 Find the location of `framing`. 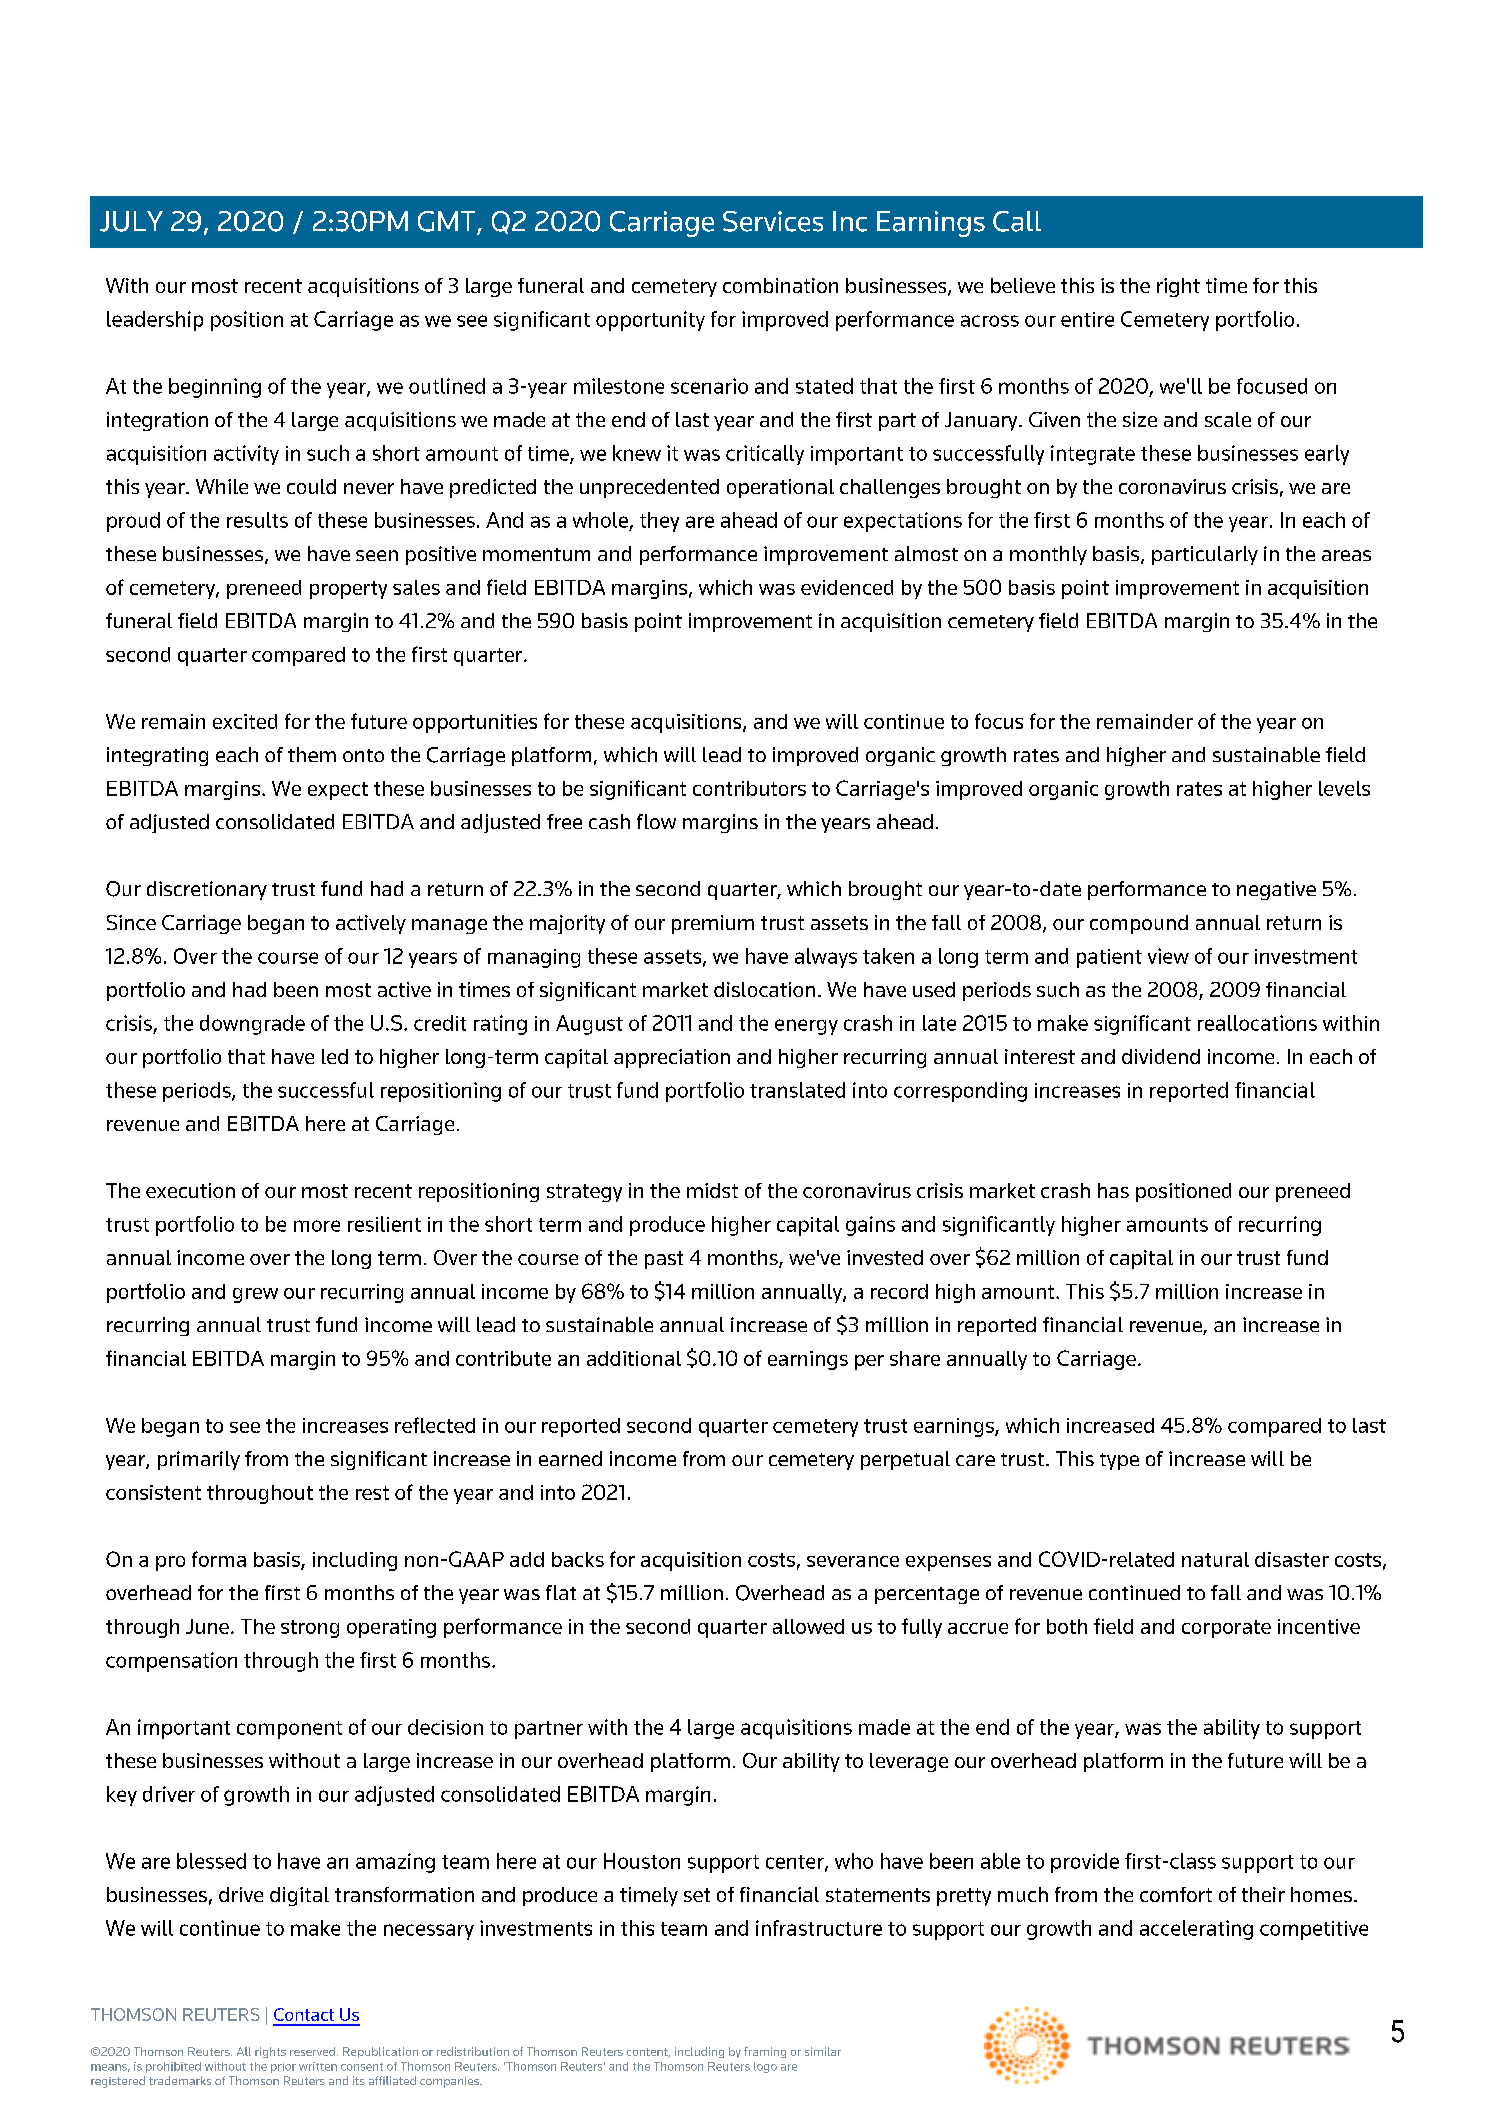

framing is located at coordinates (765, 2052).
